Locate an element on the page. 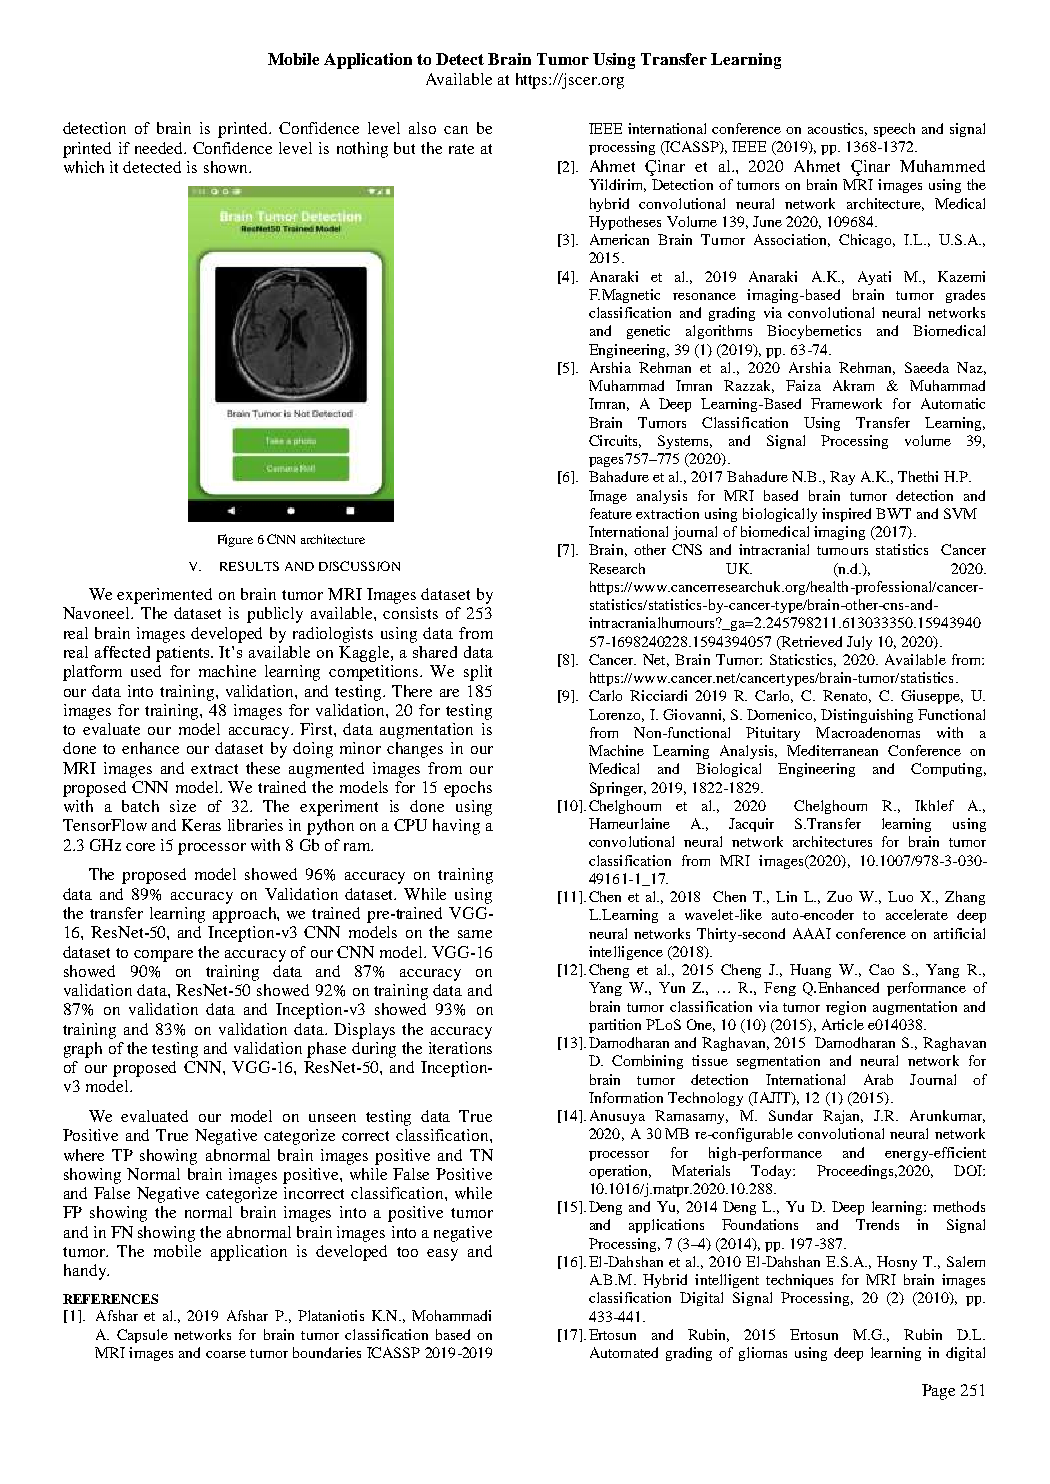 The image size is (1050, 1484). compare is located at coordinates (163, 956).
